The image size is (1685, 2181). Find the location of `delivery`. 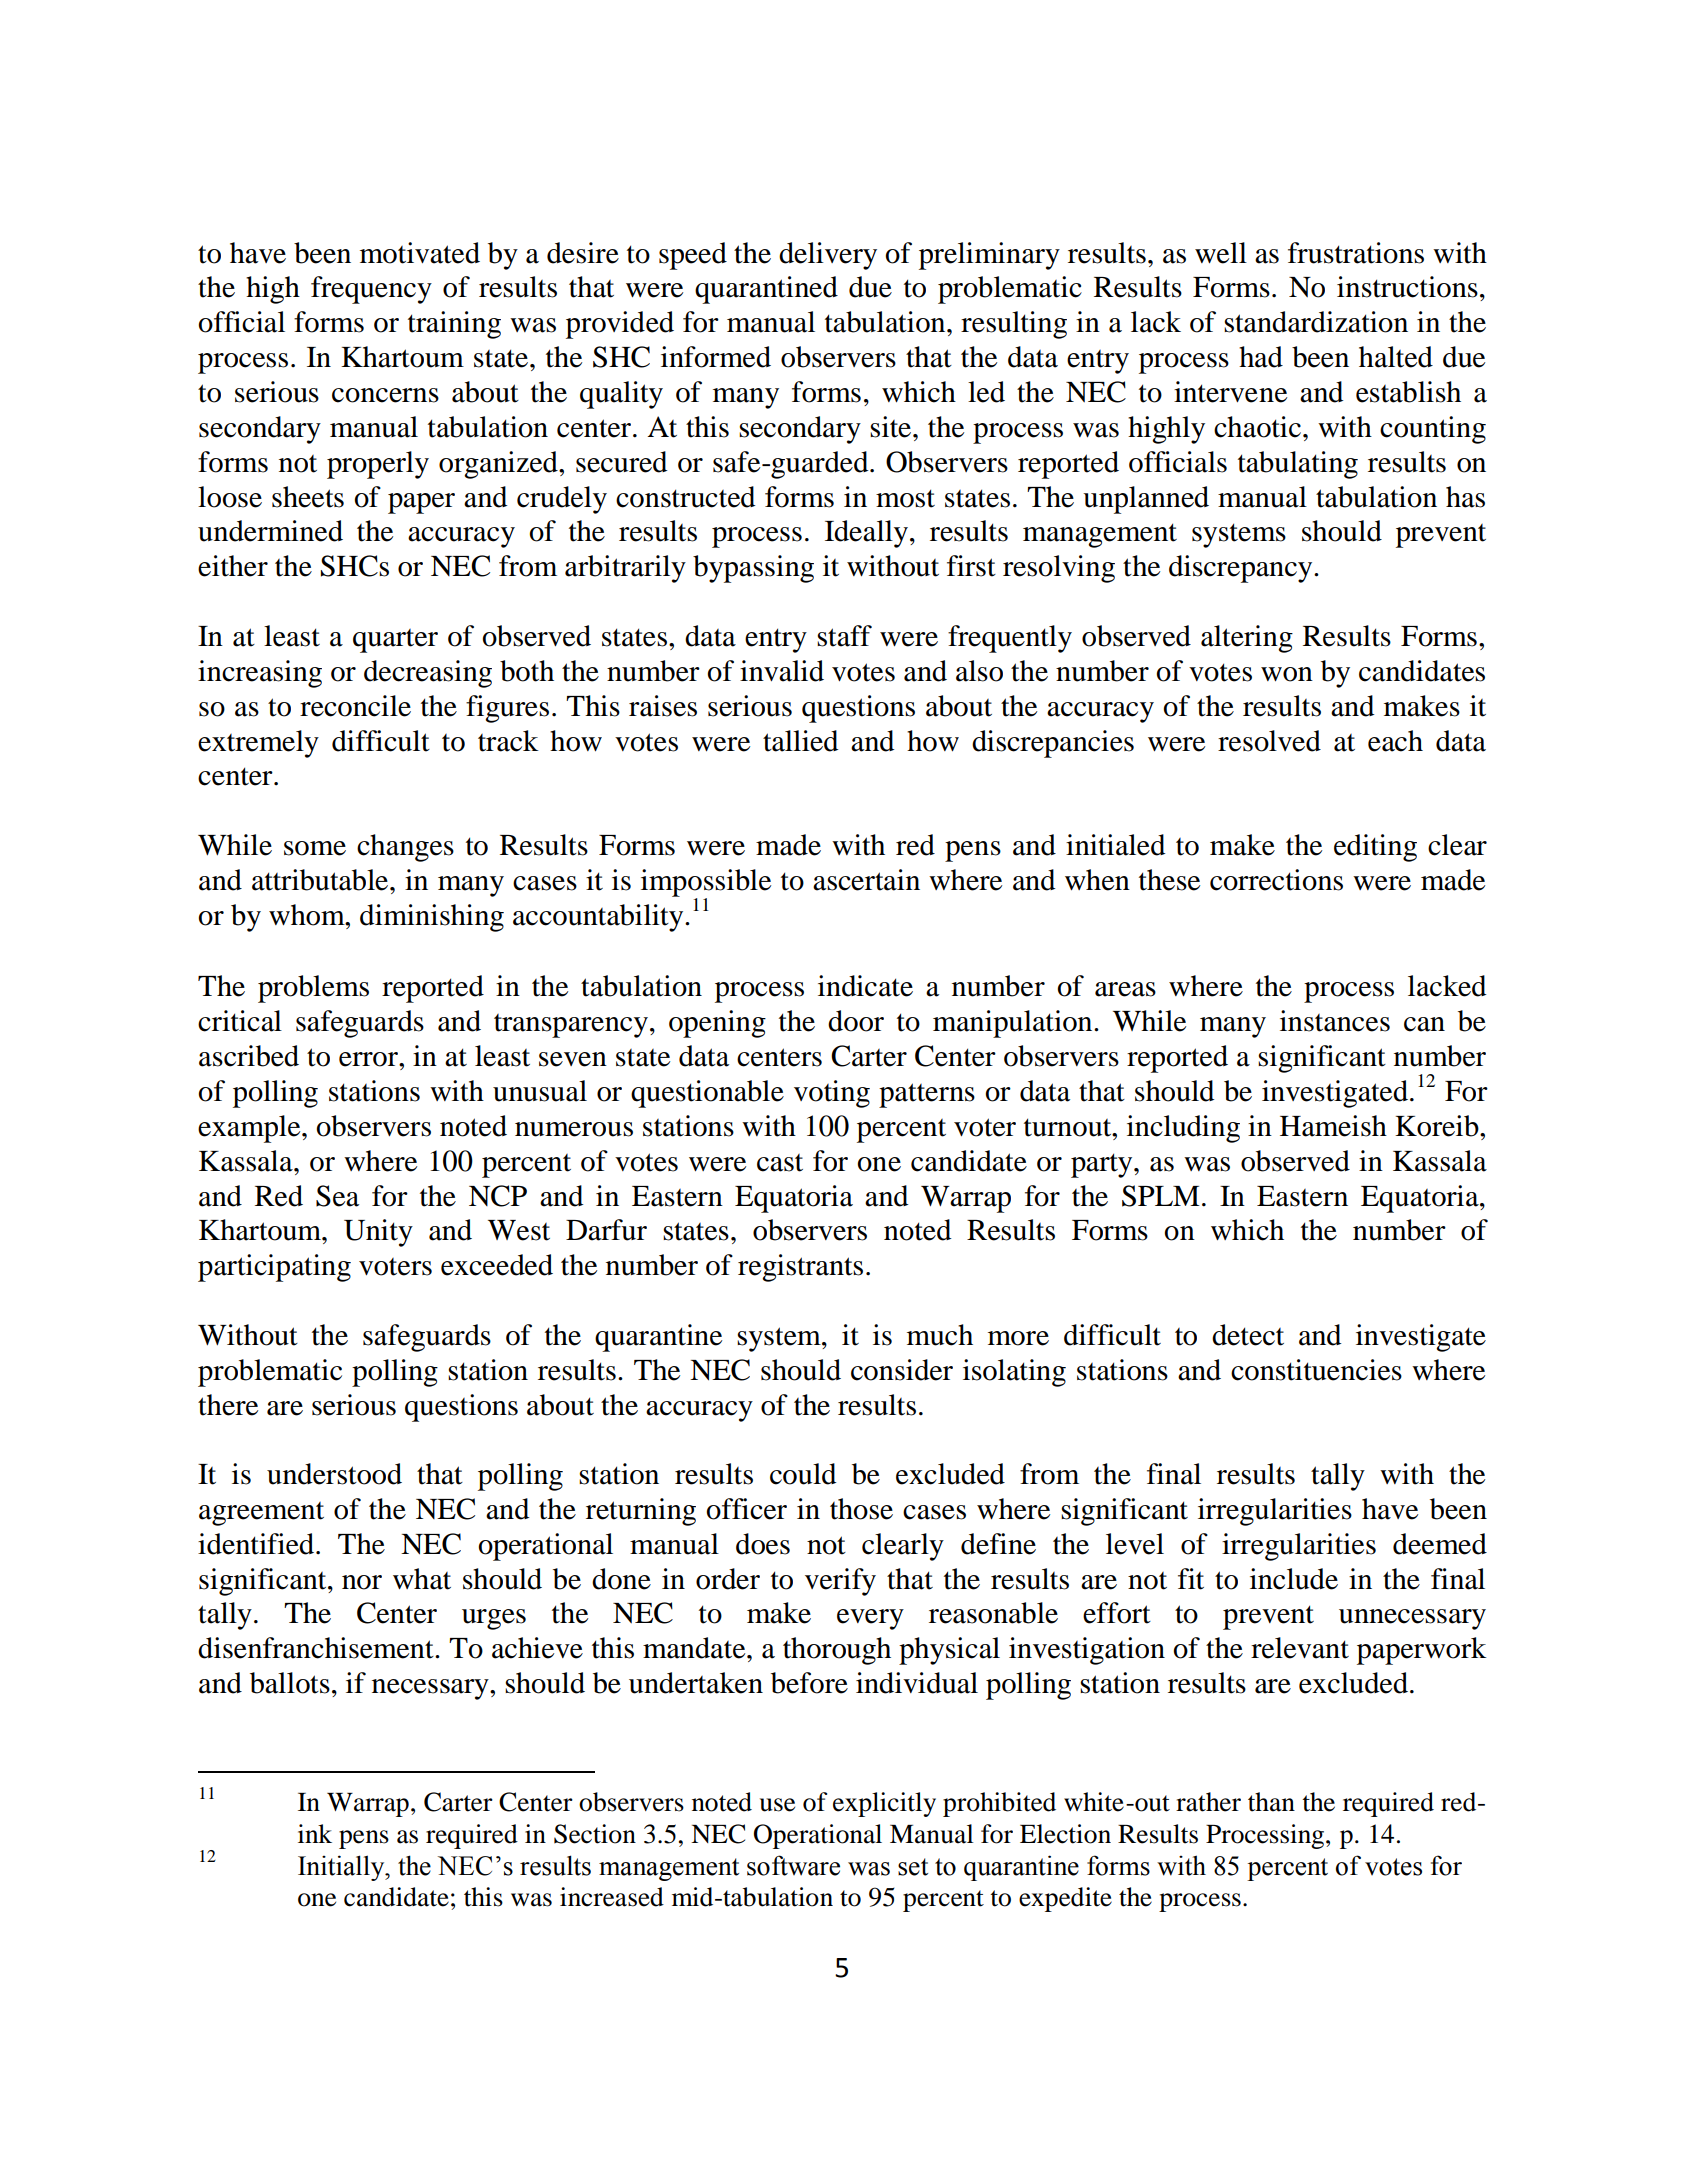

delivery is located at coordinates (828, 256).
